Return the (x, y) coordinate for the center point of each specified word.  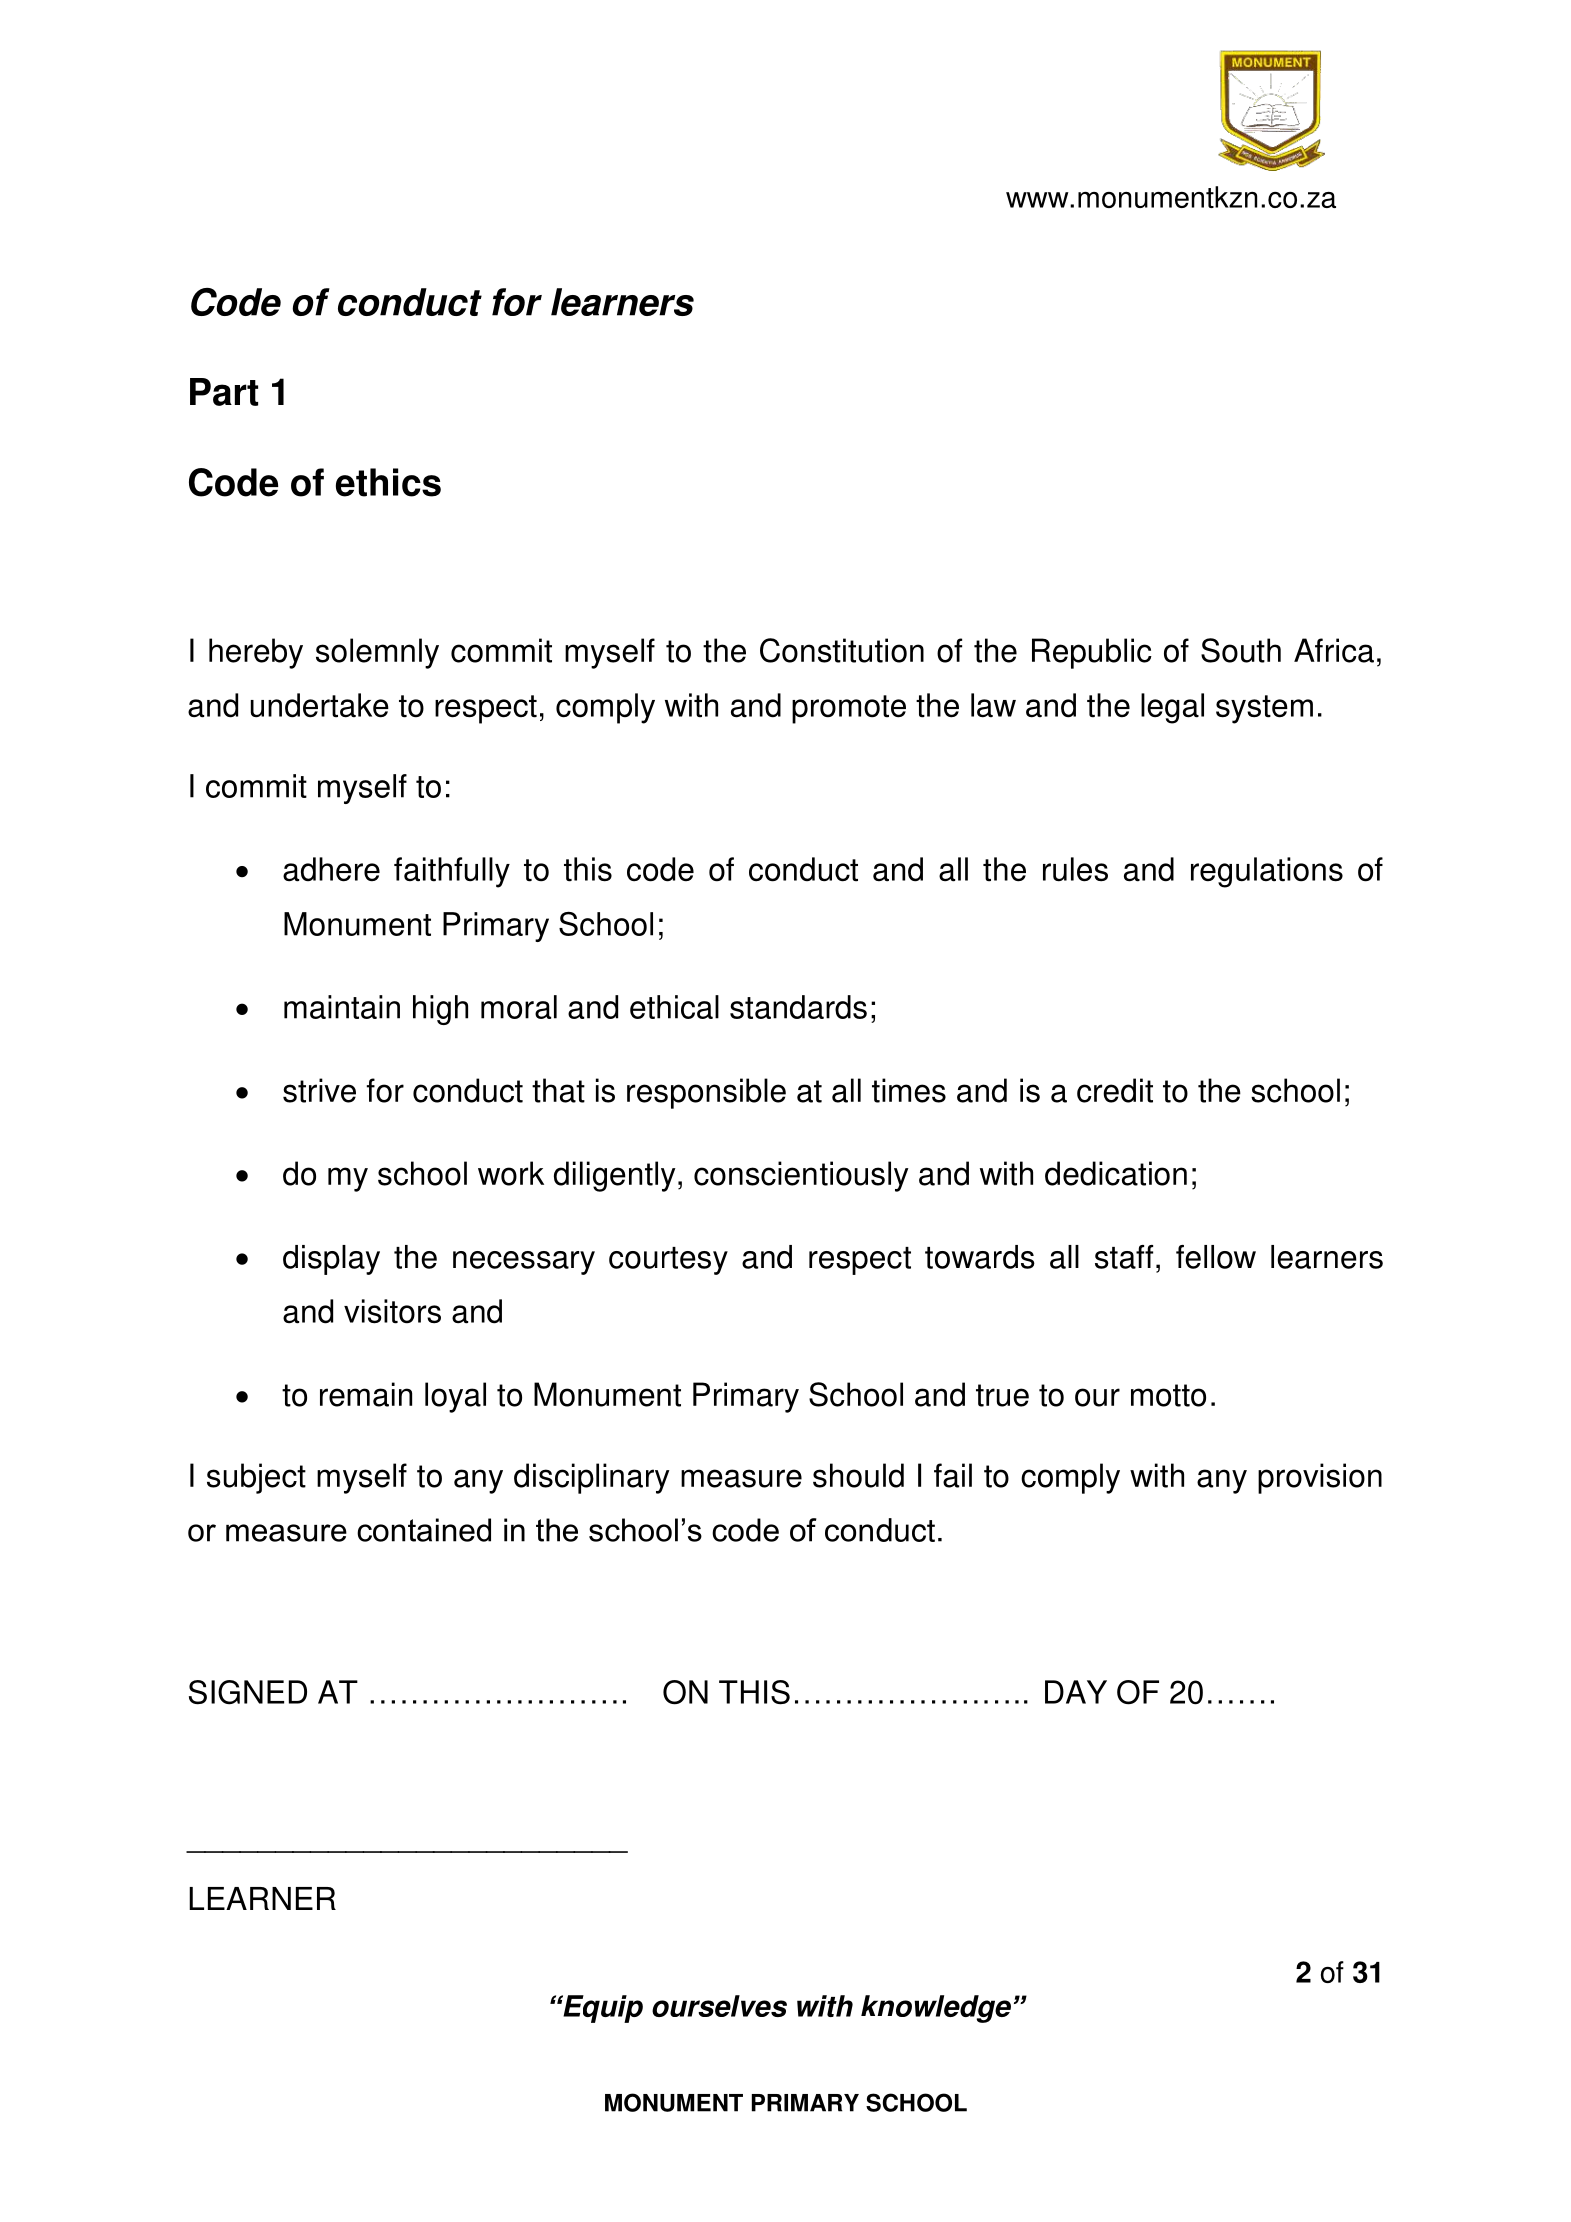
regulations (1267, 872)
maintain (342, 1007)
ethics (388, 482)
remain (366, 1394)
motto (1168, 1395)
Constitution (842, 650)
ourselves (719, 2006)
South (1241, 650)
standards (798, 1007)
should (858, 1475)
